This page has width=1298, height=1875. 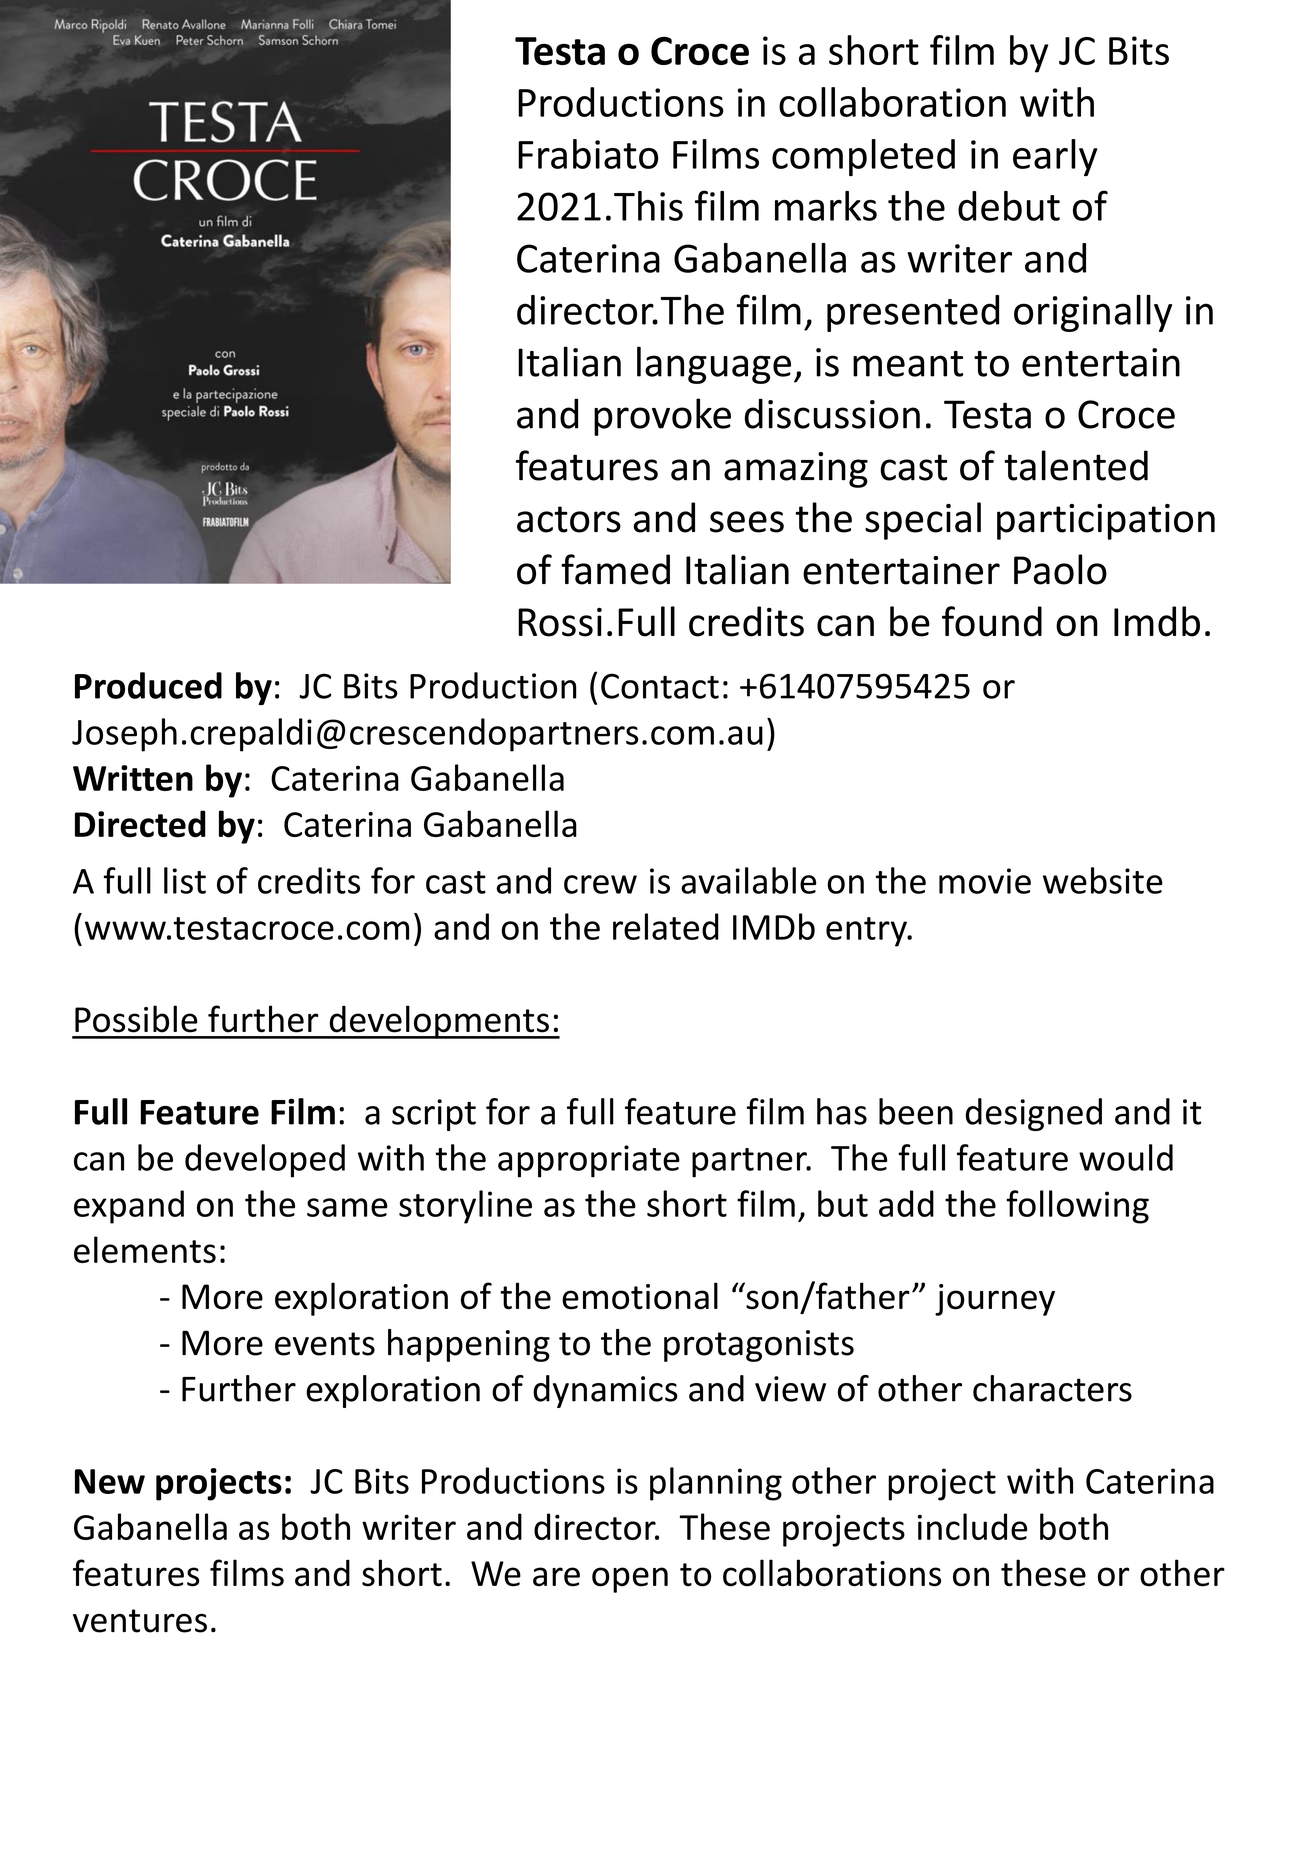 What do you see at coordinates (985, 881) in the page?
I see `movie` at bounding box center [985, 881].
